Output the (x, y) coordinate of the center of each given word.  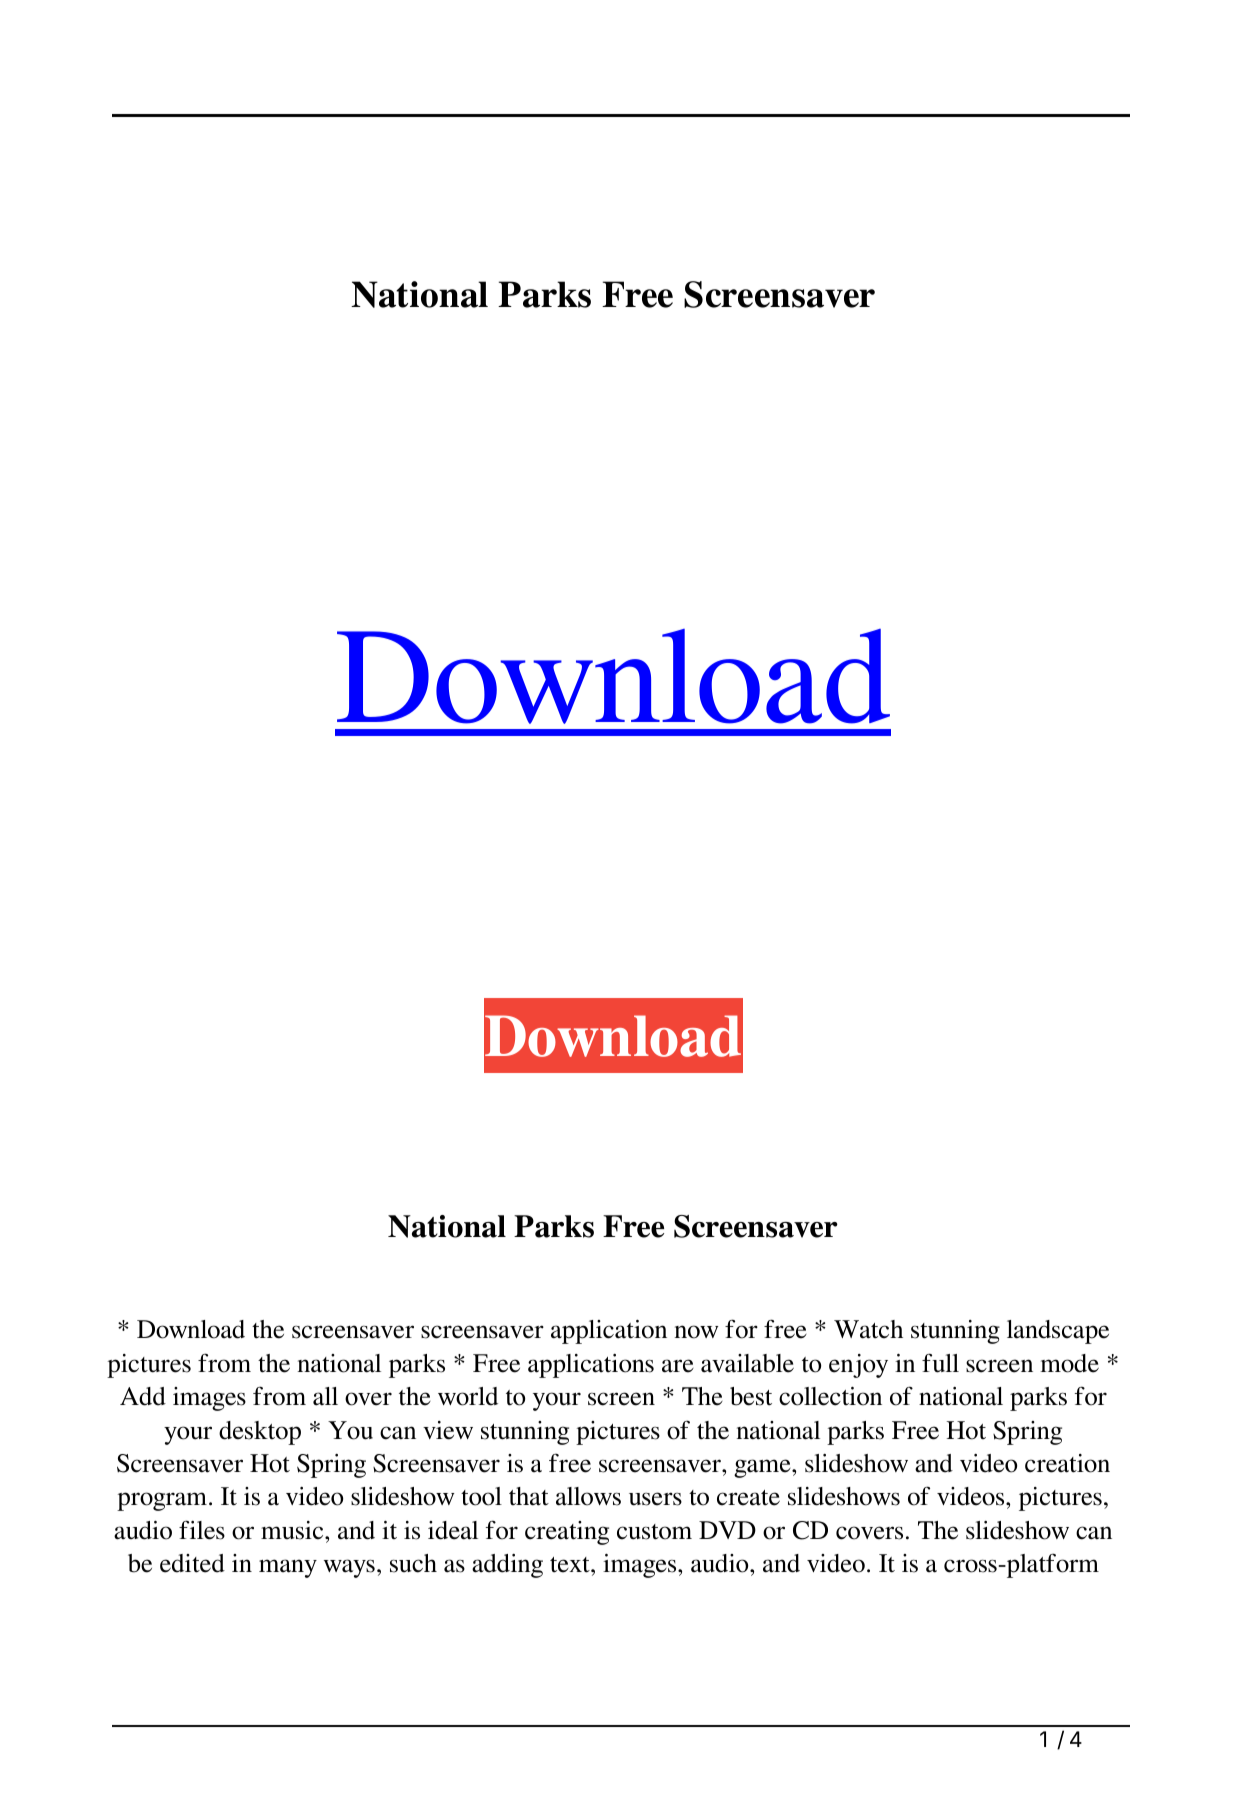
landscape (1058, 1332)
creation (1067, 1463)
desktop (260, 1433)
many (288, 1568)
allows (588, 1496)
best (751, 1396)
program (162, 1501)
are (678, 1366)
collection (830, 1396)
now (696, 1332)
